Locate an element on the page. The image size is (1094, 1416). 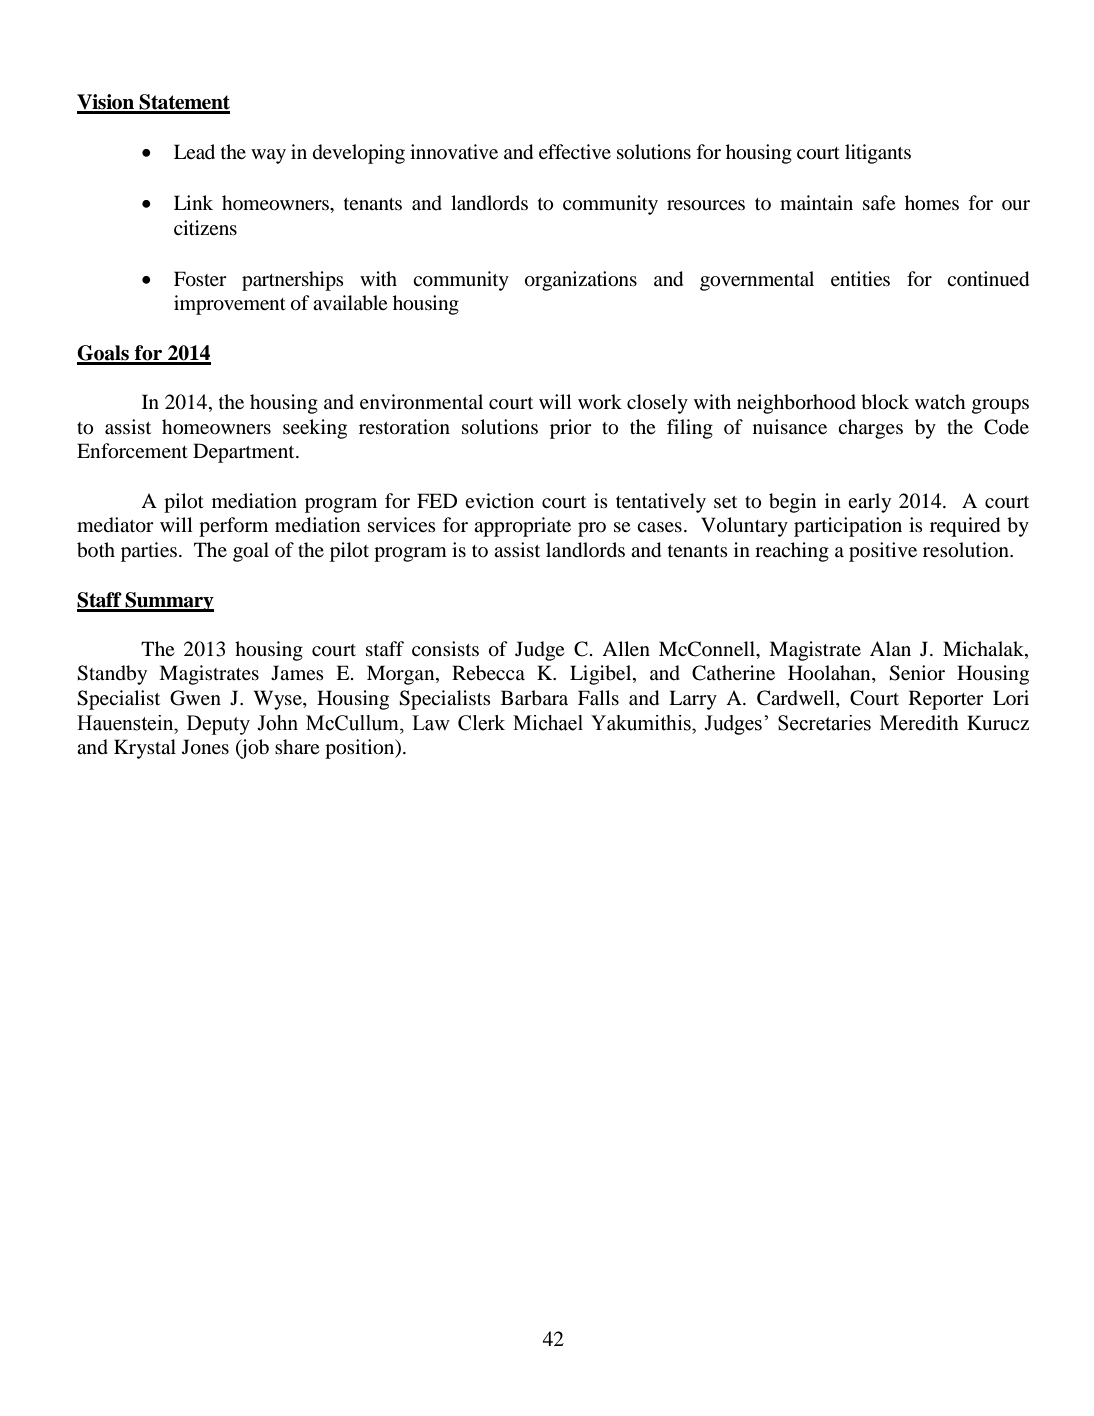
effective is located at coordinates (575, 151).
